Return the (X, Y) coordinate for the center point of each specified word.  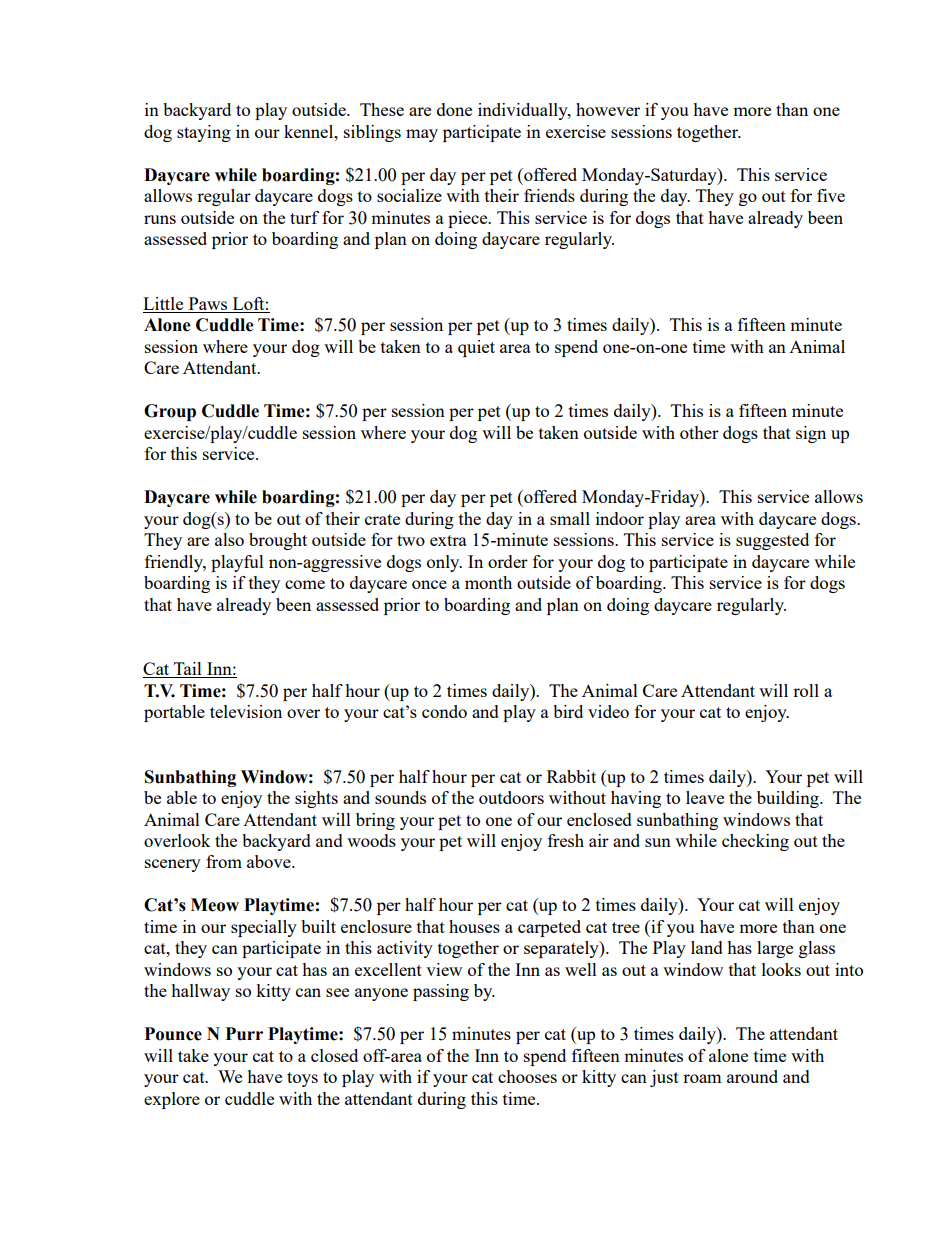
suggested (772, 541)
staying (204, 133)
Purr (244, 1034)
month (488, 582)
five (831, 195)
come (305, 584)
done (454, 109)
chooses (527, 1076)
